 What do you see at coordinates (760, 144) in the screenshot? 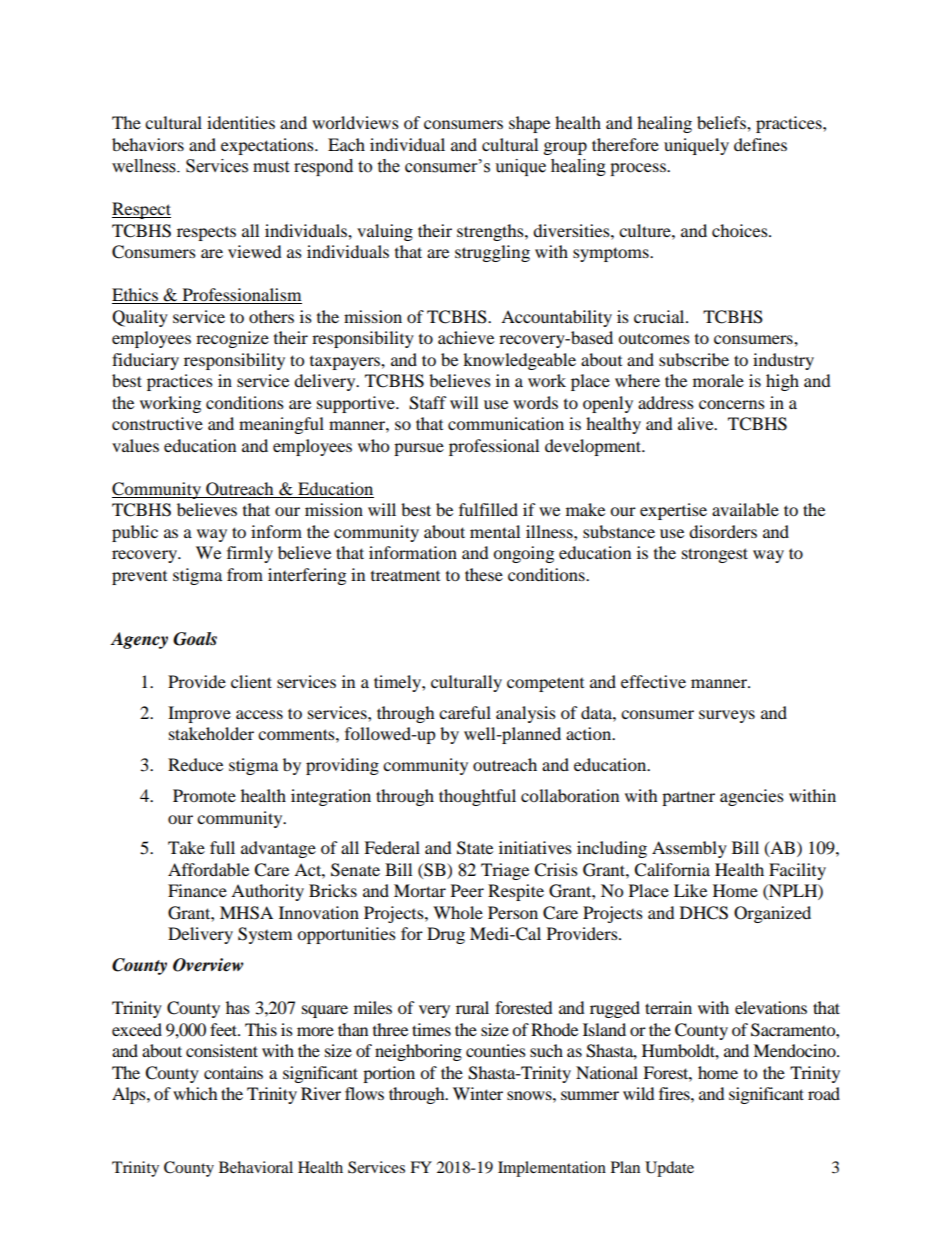
I see `defines` at bounding box center [760, 144].
